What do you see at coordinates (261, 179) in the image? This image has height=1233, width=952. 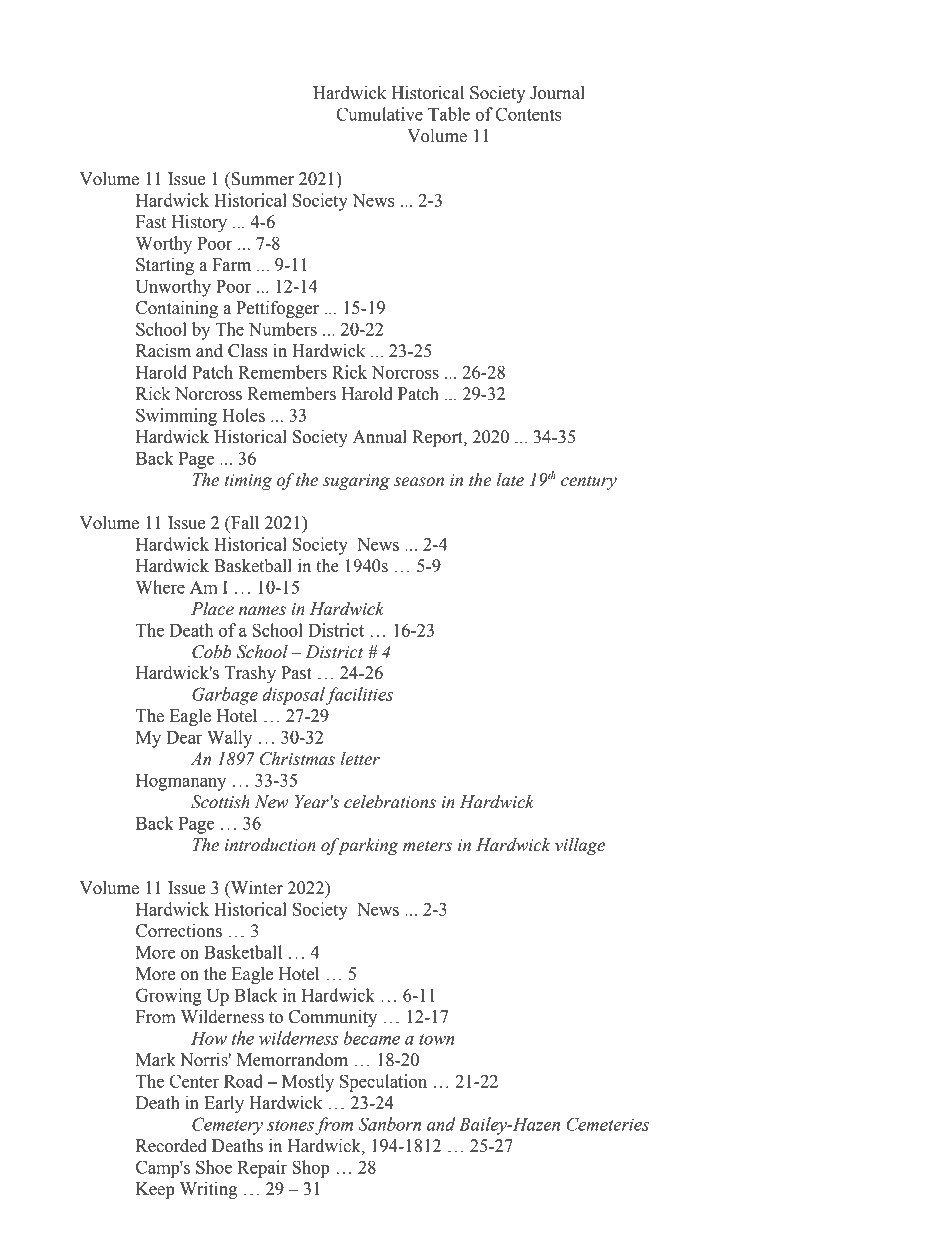 I see `Summer` at bounding box center [261, 179].
